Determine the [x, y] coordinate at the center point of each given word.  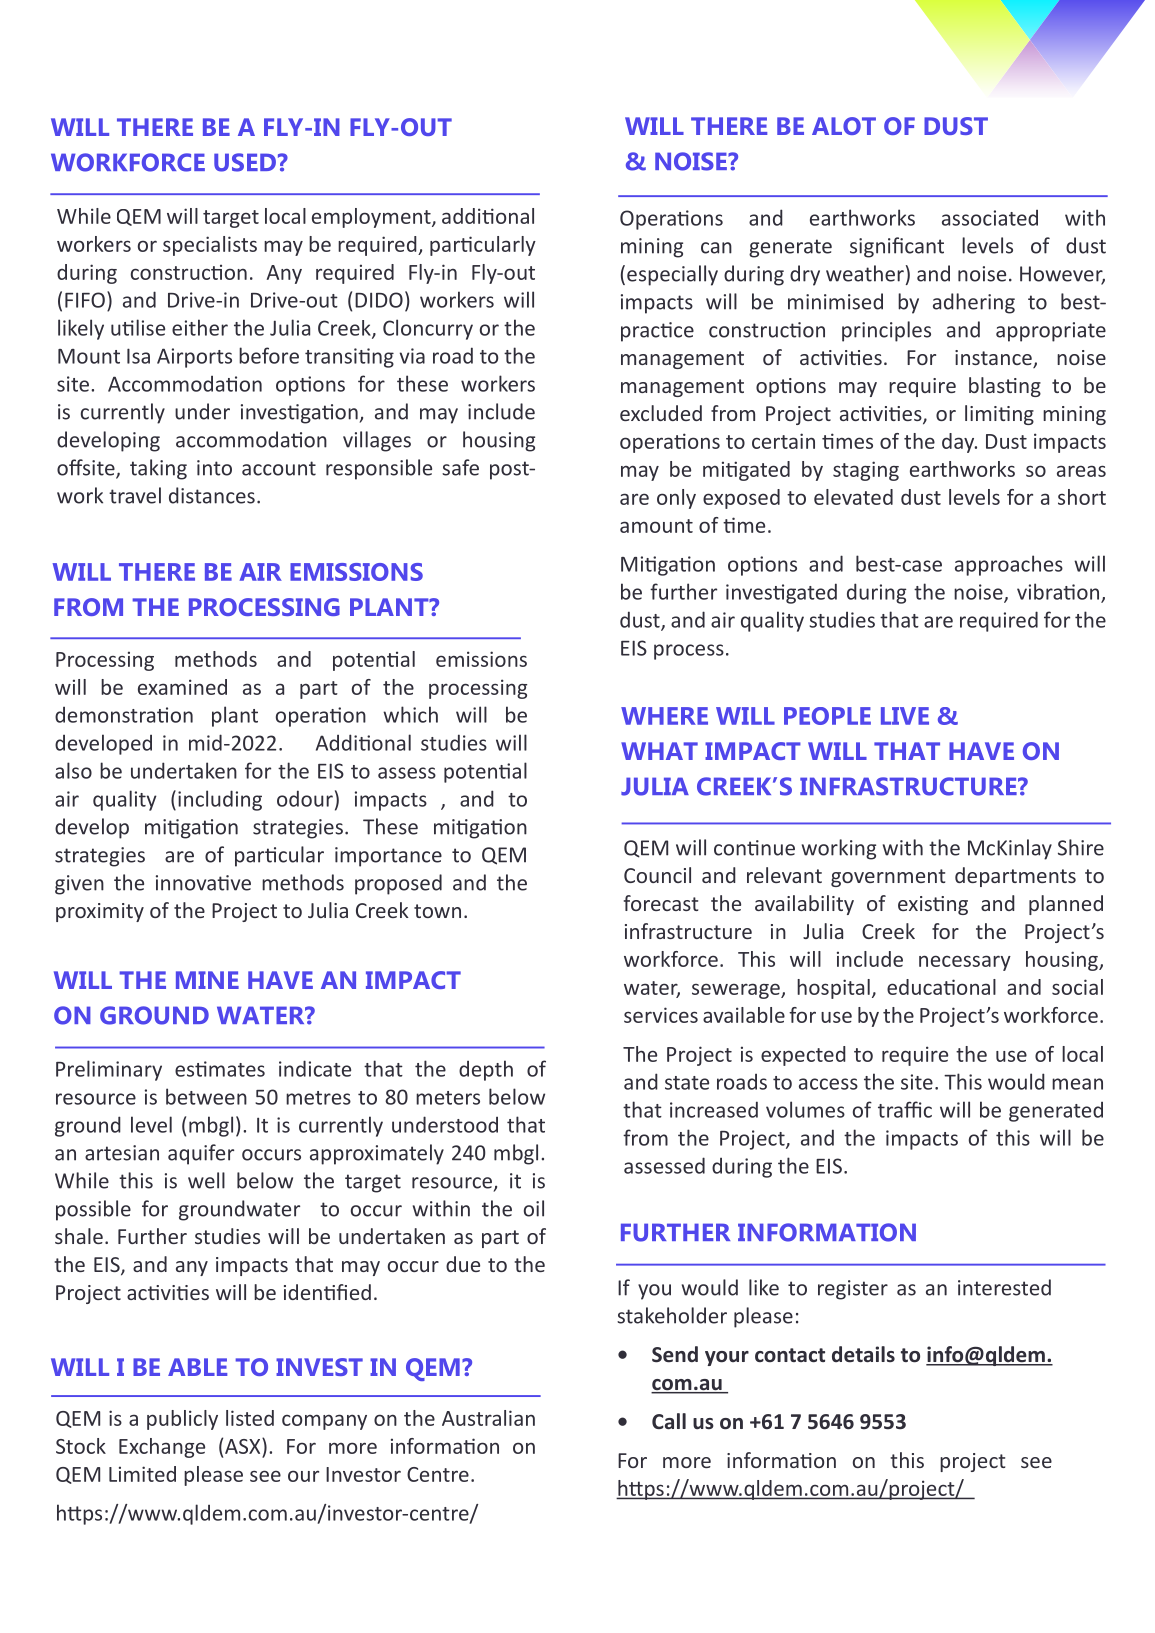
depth [486, 1070]
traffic [905, 1109]
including [220, 800]
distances [212, 495]
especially [672, 275]
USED [245, 162]
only [676, 499]
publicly [182, 1420]
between [206, 1096]
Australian [488, 1418]
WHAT [659, 751]
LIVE [905, 716]
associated [990, 218]
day [959, 443]
